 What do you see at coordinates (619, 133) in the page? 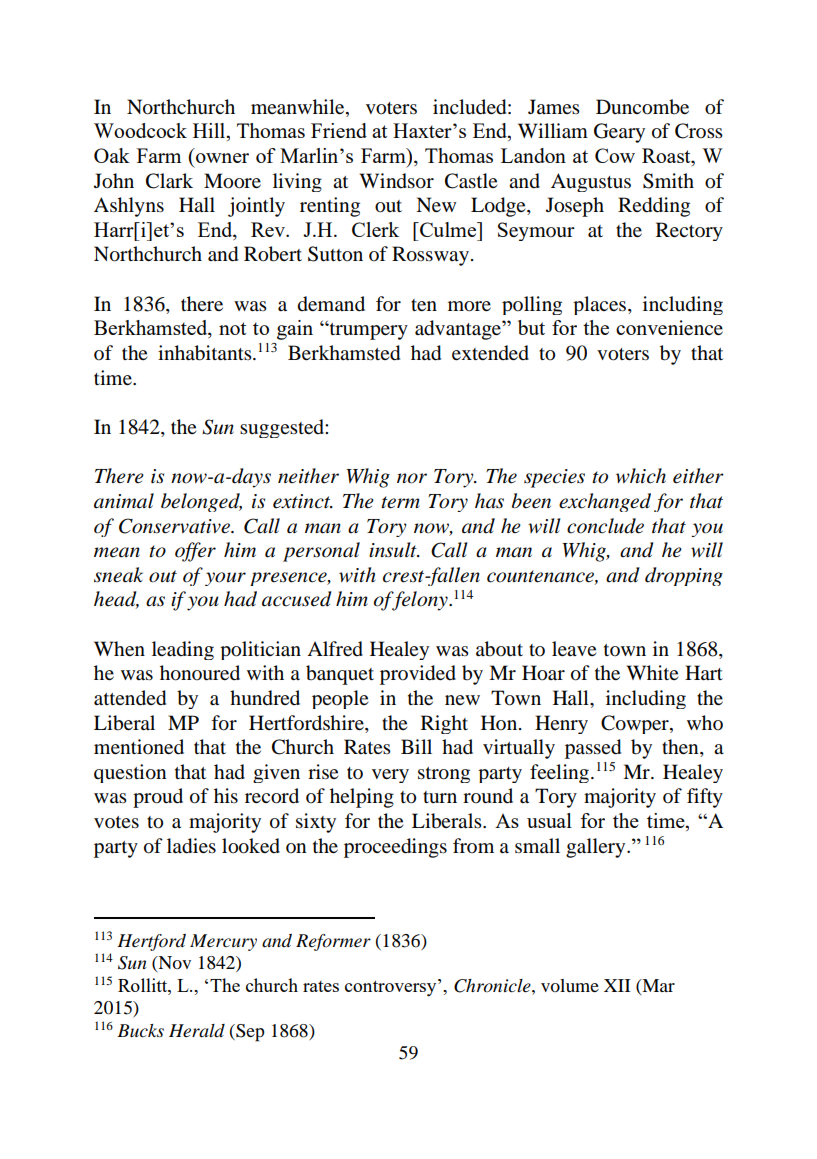
I see `Geary` at bounding box center [619, 133].
